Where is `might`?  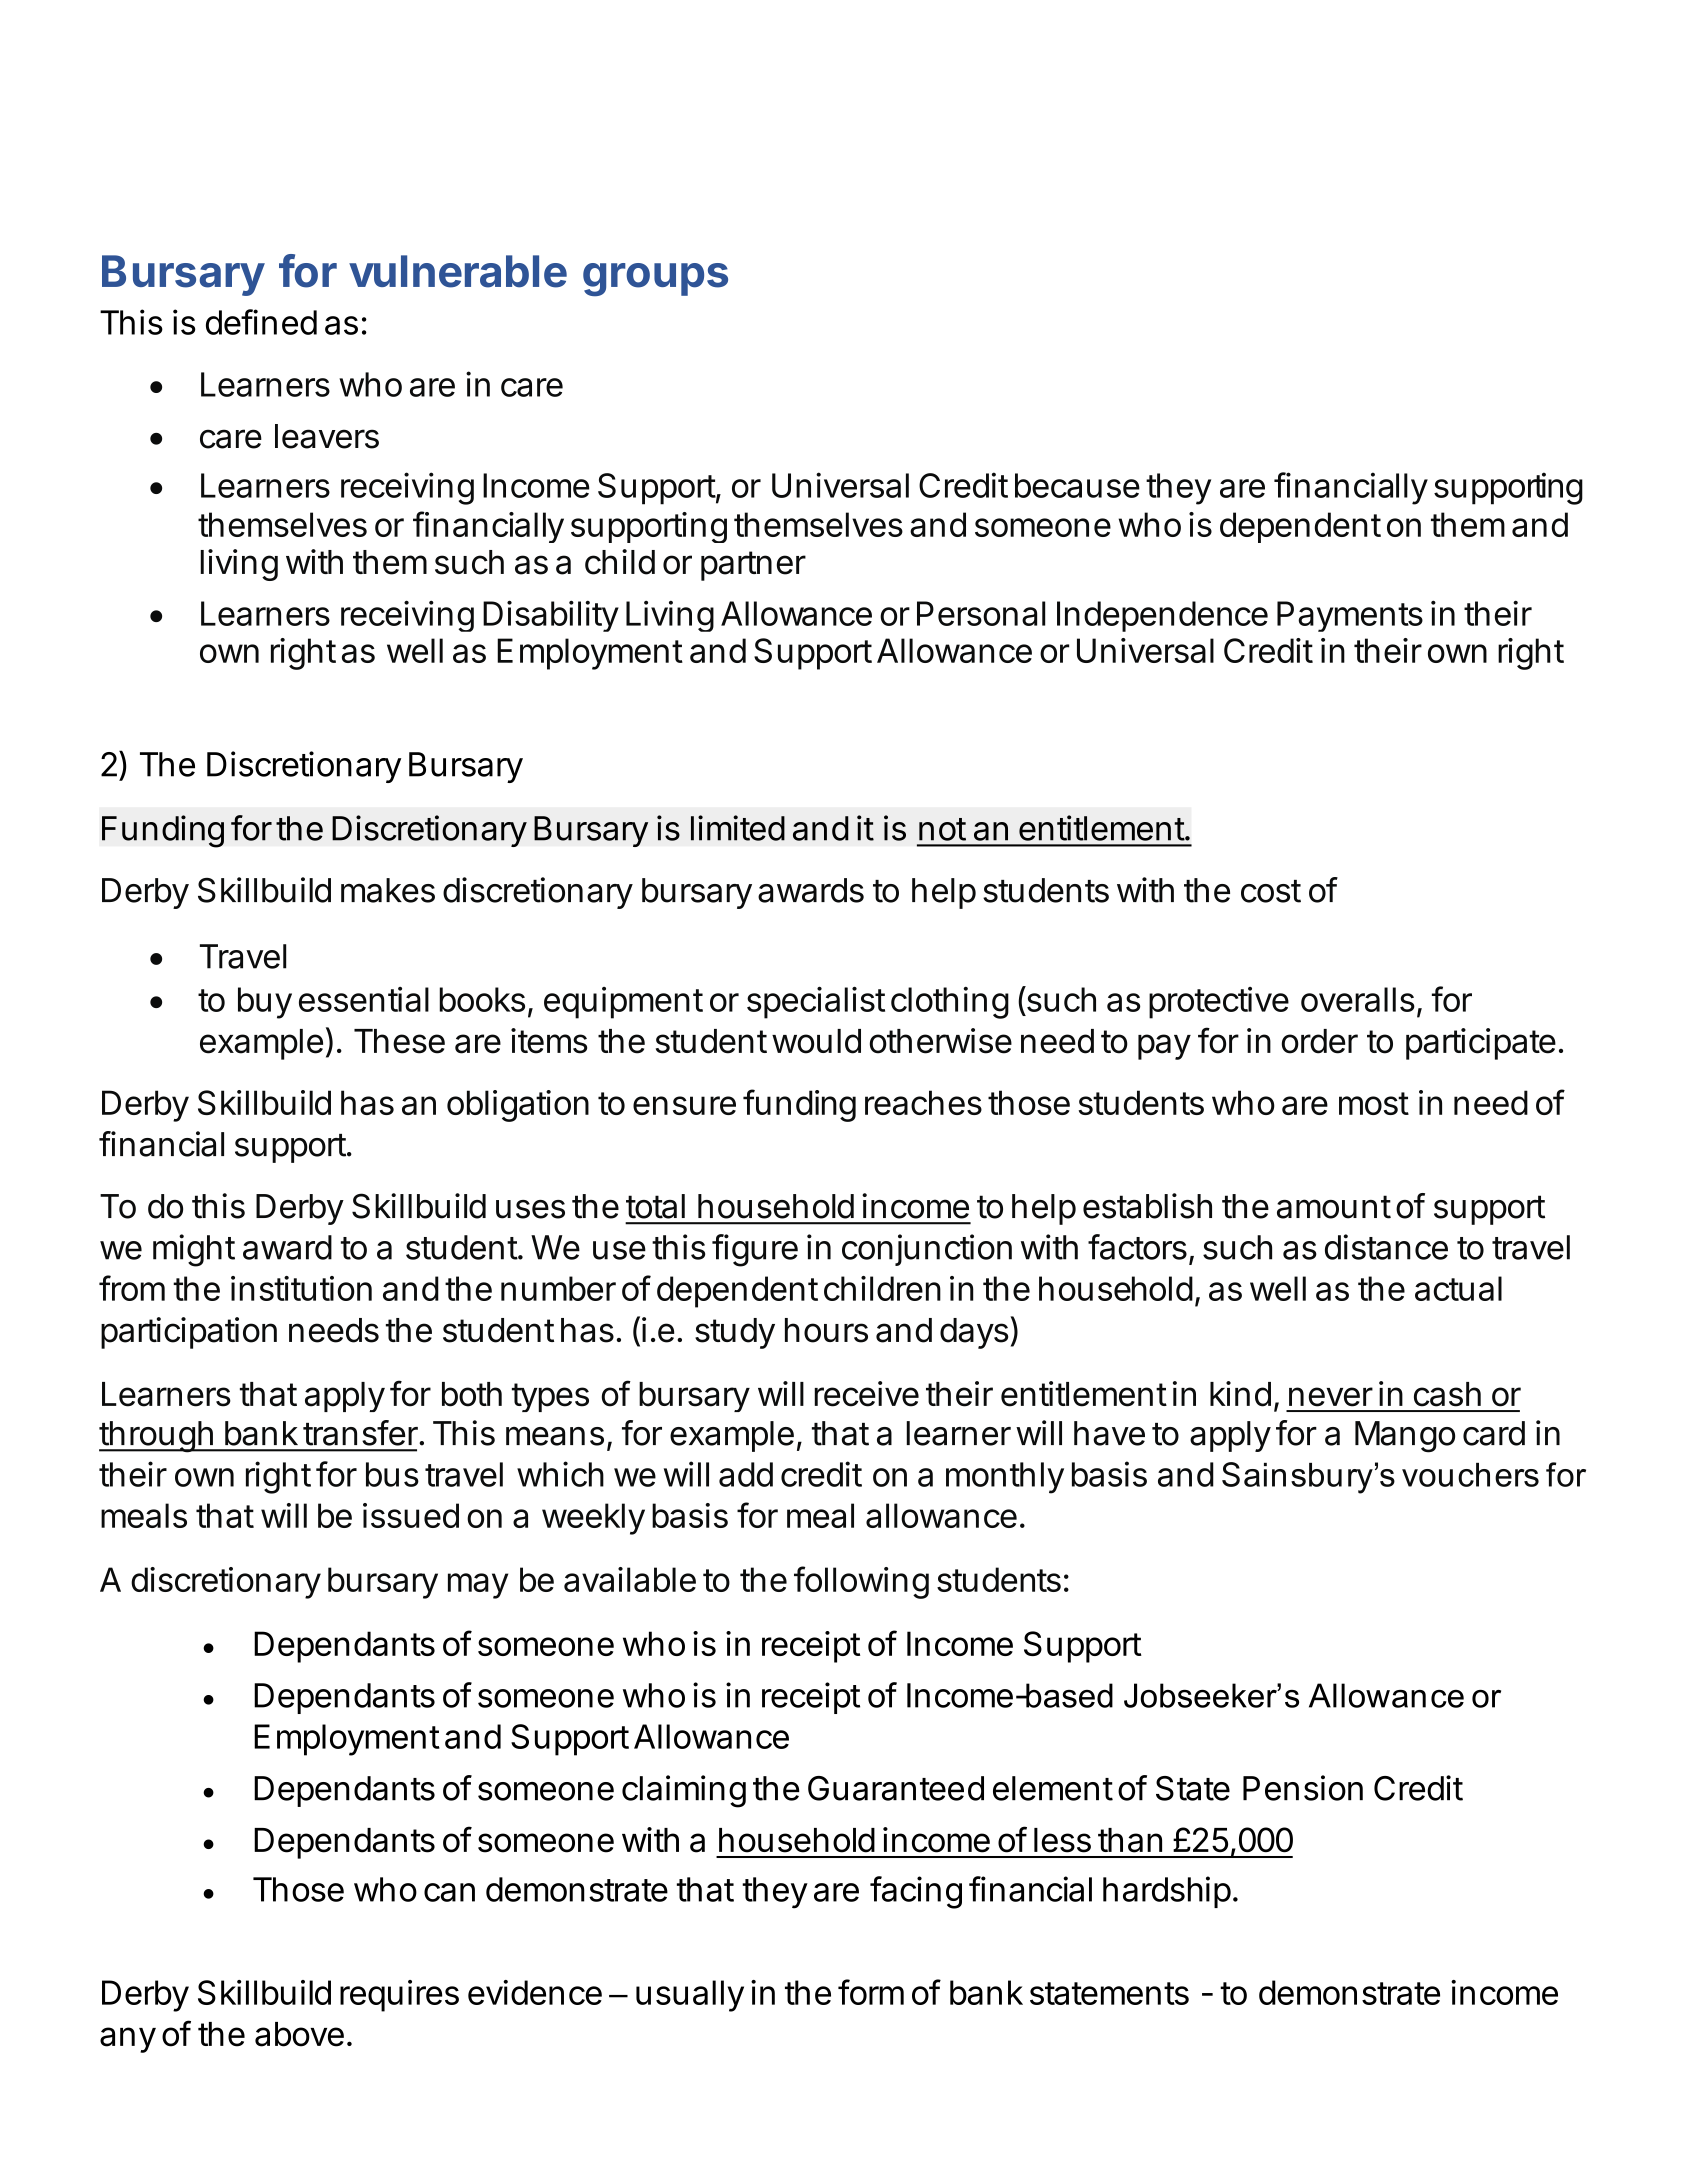 might is located at coordinates (194, 1250).
